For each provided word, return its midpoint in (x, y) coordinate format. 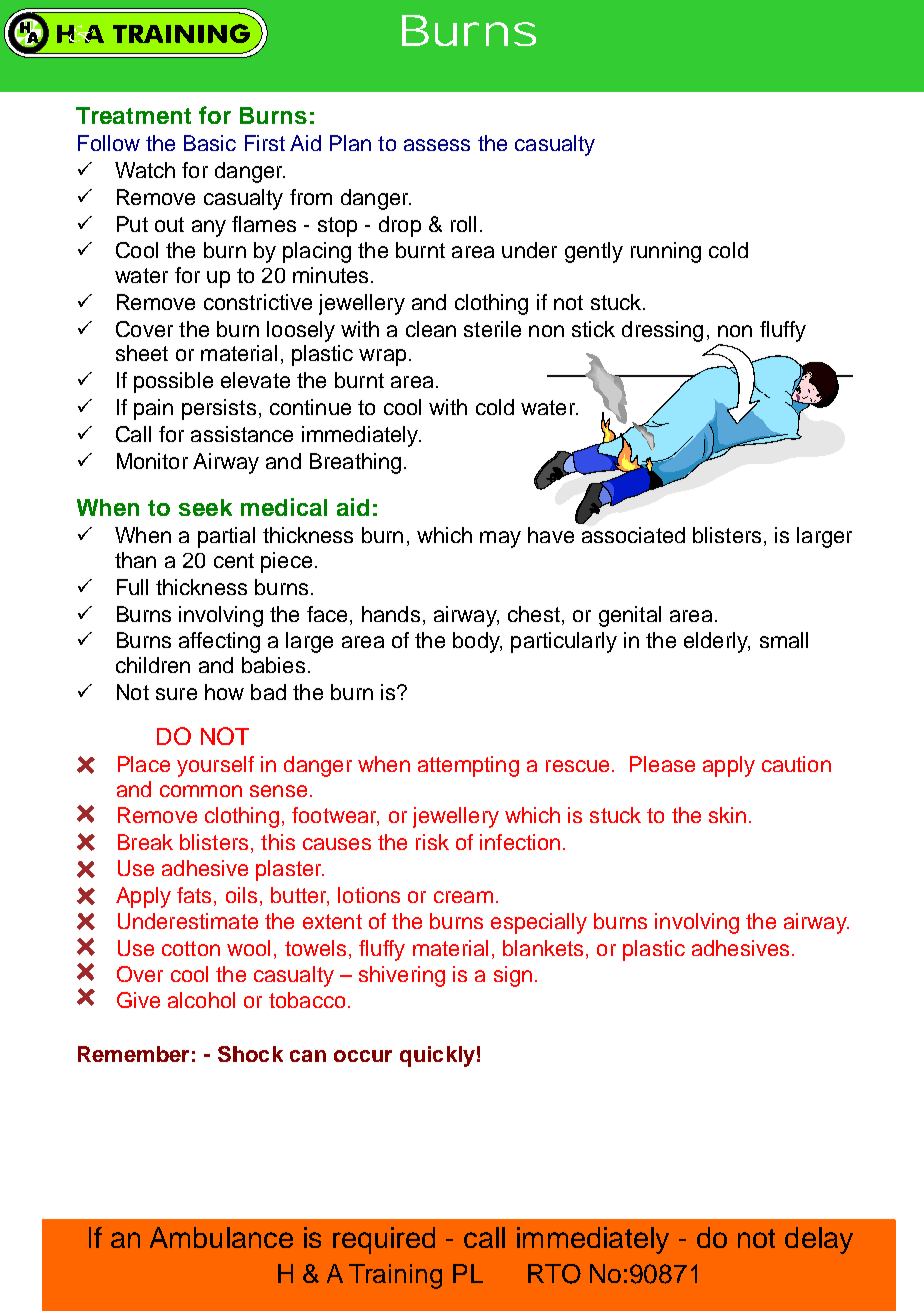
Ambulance (221, 1237)
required (384, 1240)
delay (819, 1240)
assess (437, 145)
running (666, 252)
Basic (210, 143)
